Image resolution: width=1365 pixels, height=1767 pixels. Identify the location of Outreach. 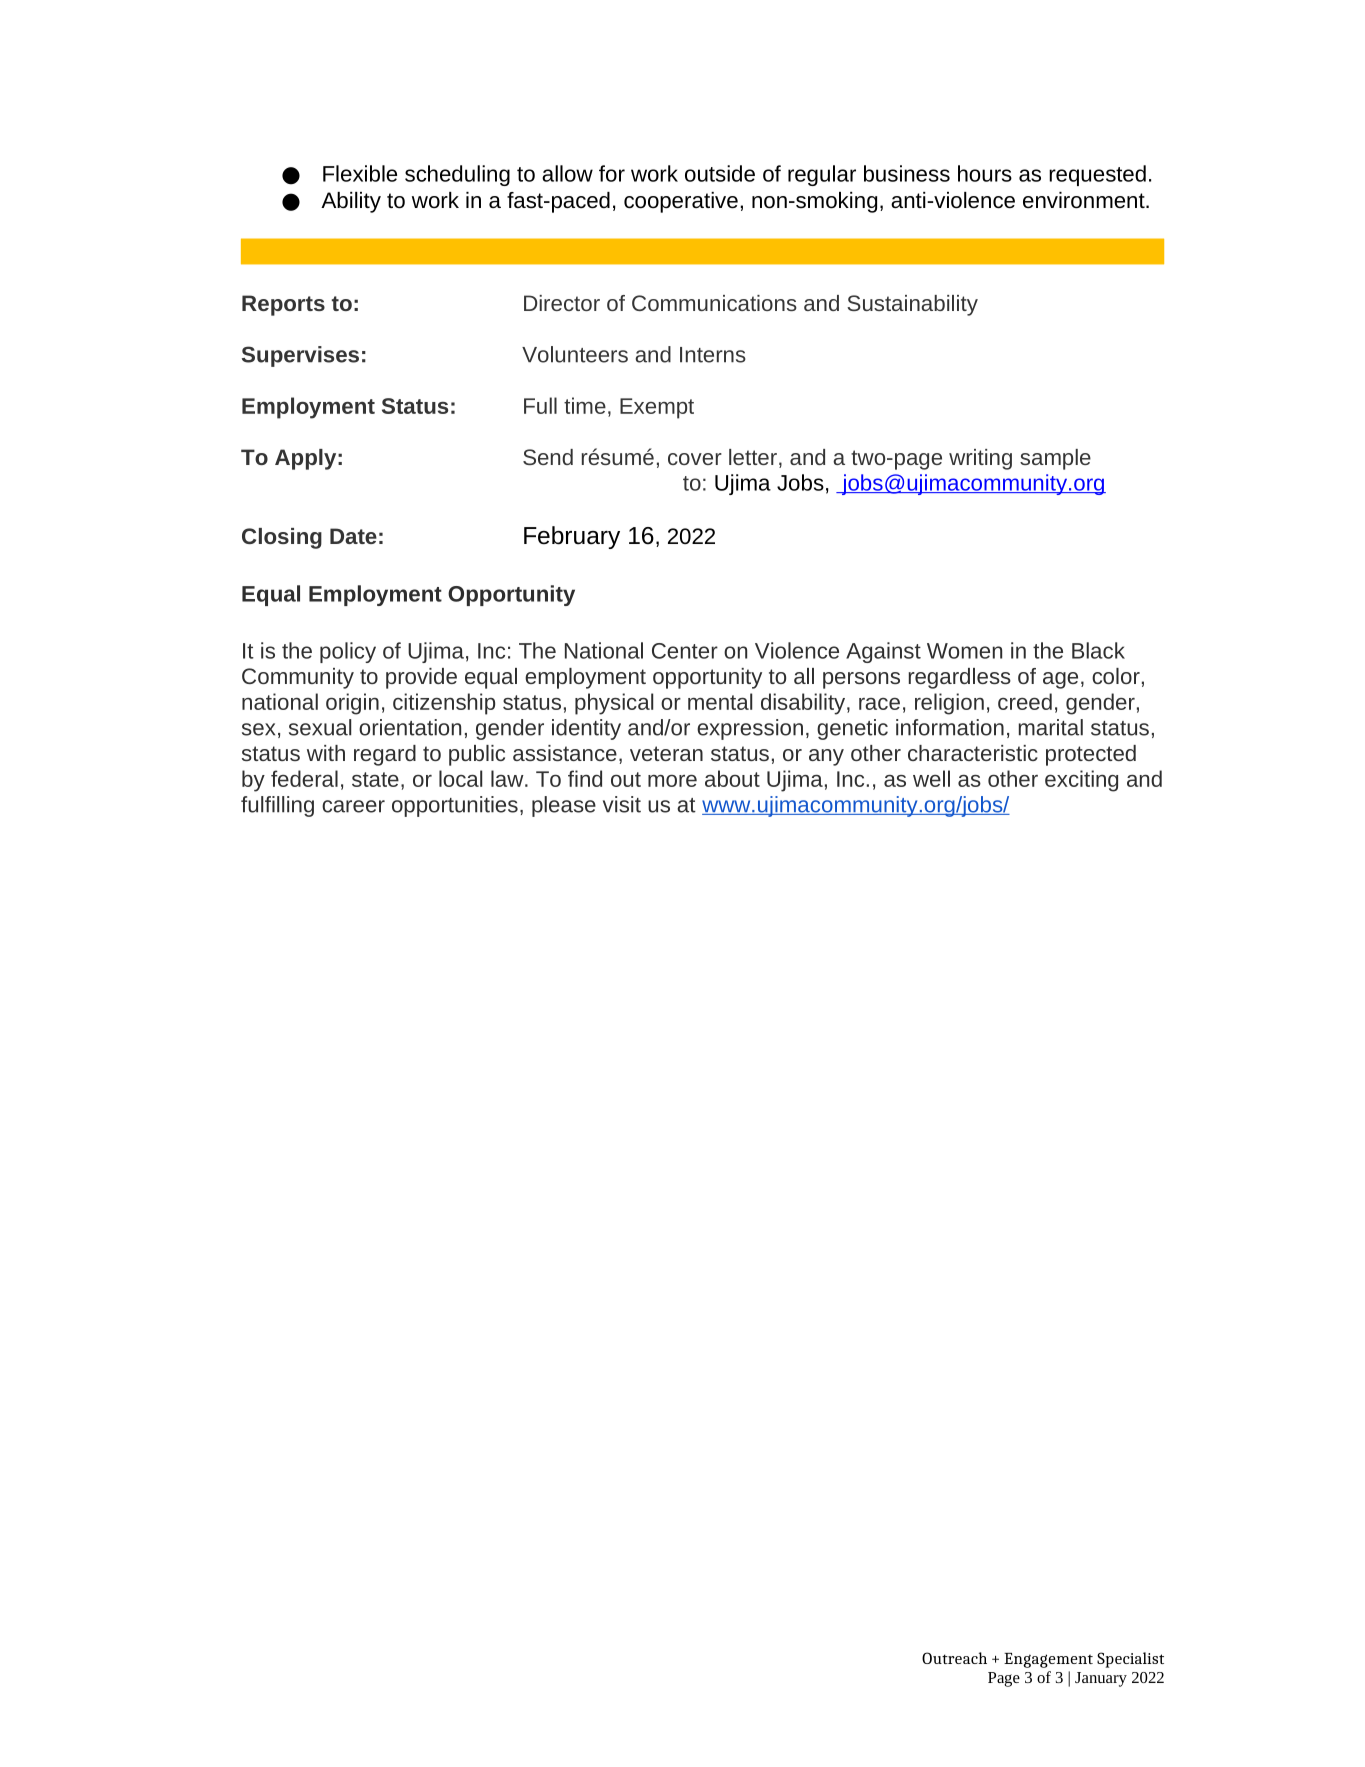
(954, 1658).
